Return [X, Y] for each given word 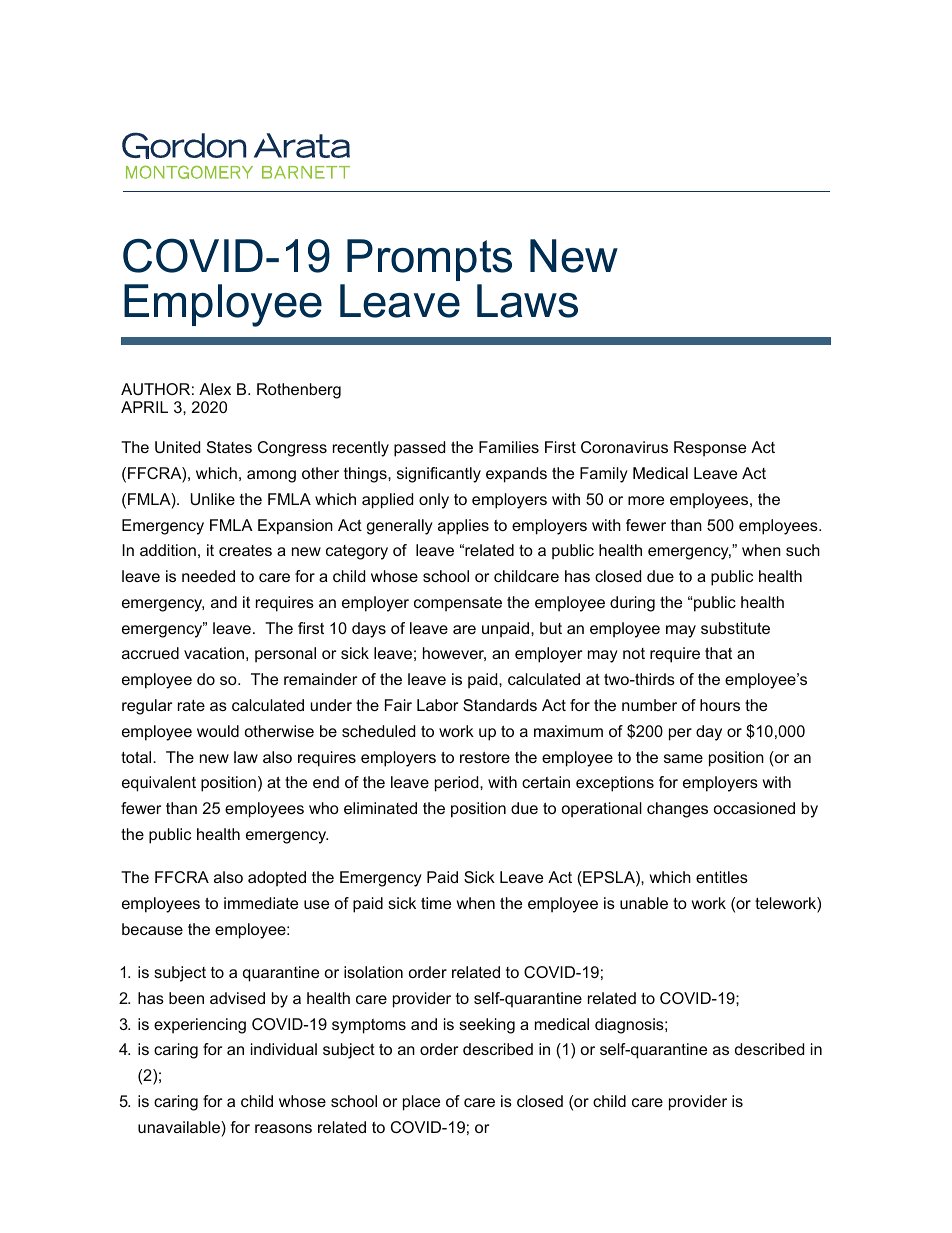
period [456, 784]
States [229, 447]
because [152, 929]
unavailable [180, 1127]
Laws [527, 301]
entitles [722, 877]
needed [208, 576]
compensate [458, 604]
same [683, 758]
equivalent [159, 784]
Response [710, 449]
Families [509, 447]
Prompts [429, 260]
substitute [735, 628]
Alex [215, 389]
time [436, 903]
